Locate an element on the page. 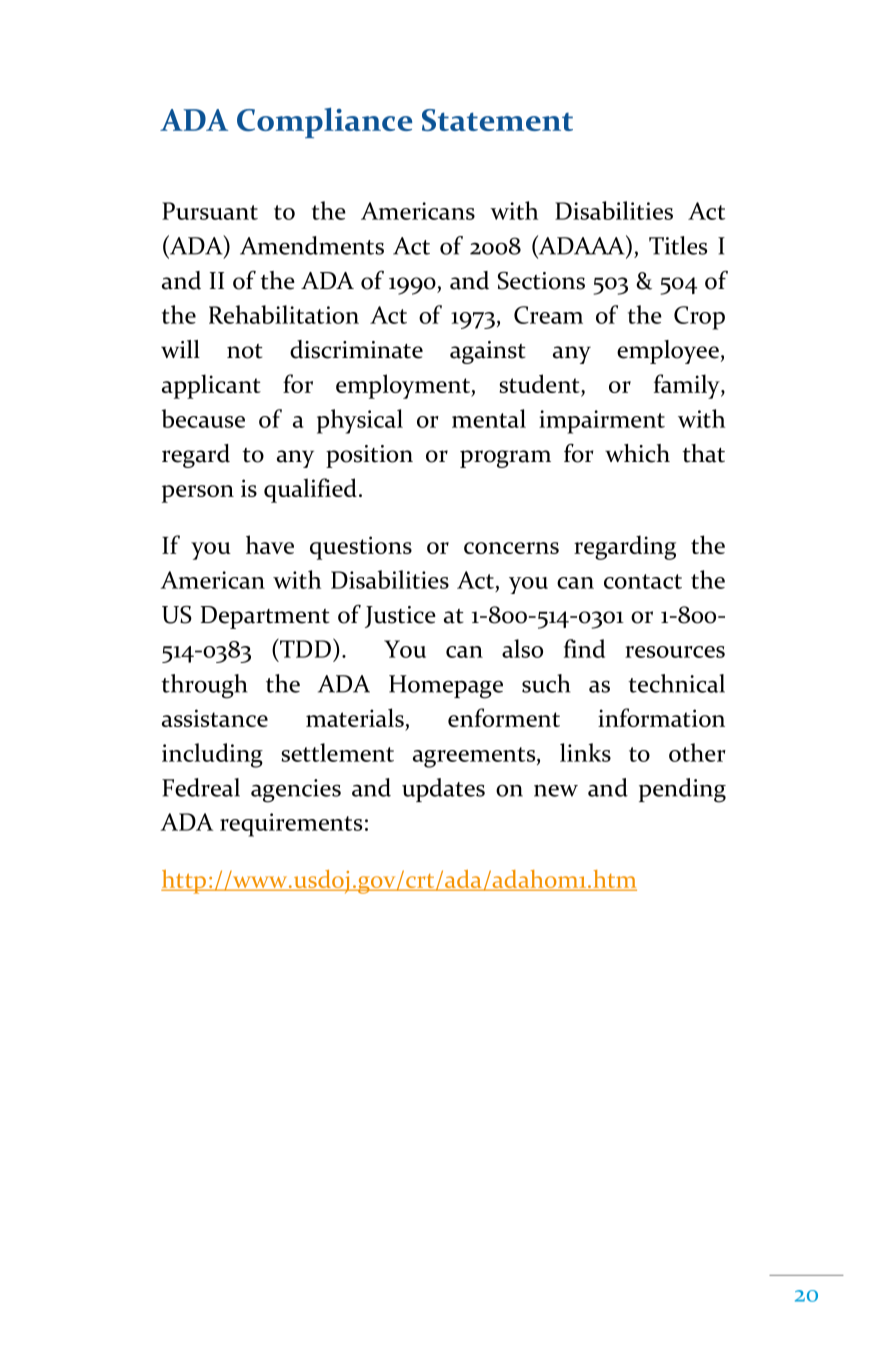 This image has height=1372, width=887. not is located at coordinates (245, 351).
